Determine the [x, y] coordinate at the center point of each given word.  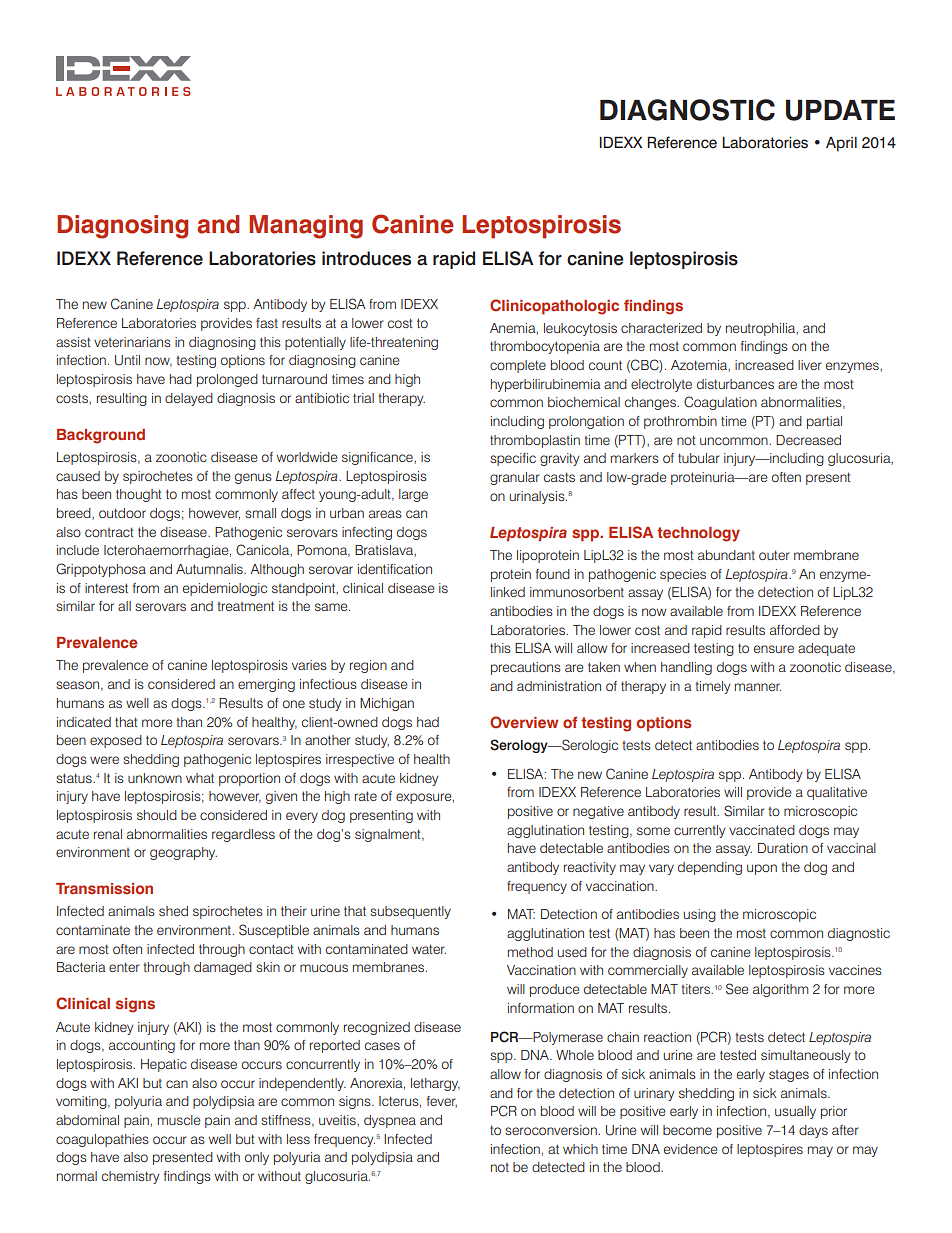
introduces [366, 258]
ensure [774, 649]
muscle [179, 1120]
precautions [526, 668]
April [841, 144]
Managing [306, 227]
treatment [245, 606]
